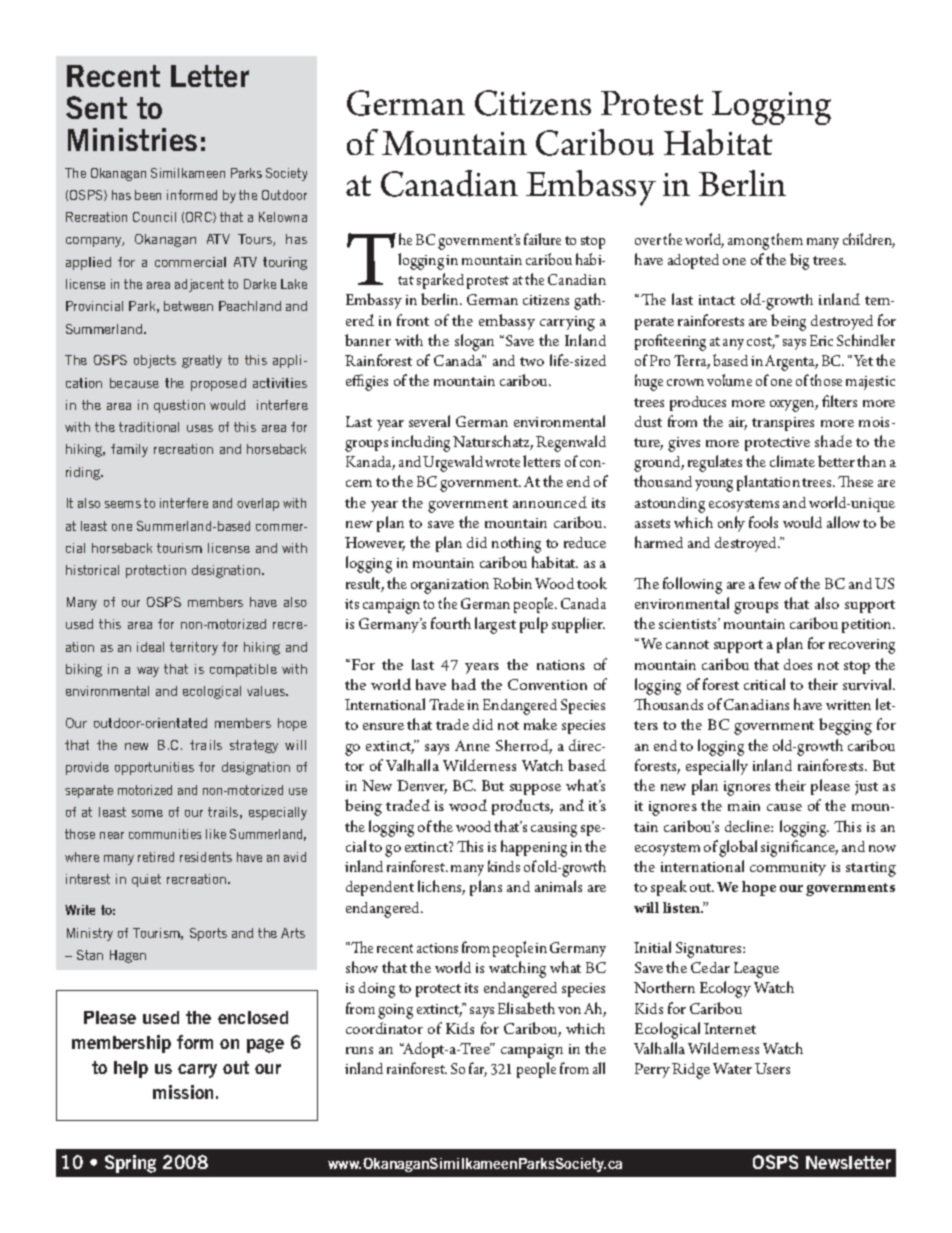 Image resolution: width=952 pixels, height=1233 pixels. I want to click on wrote, so click(502, 462).
